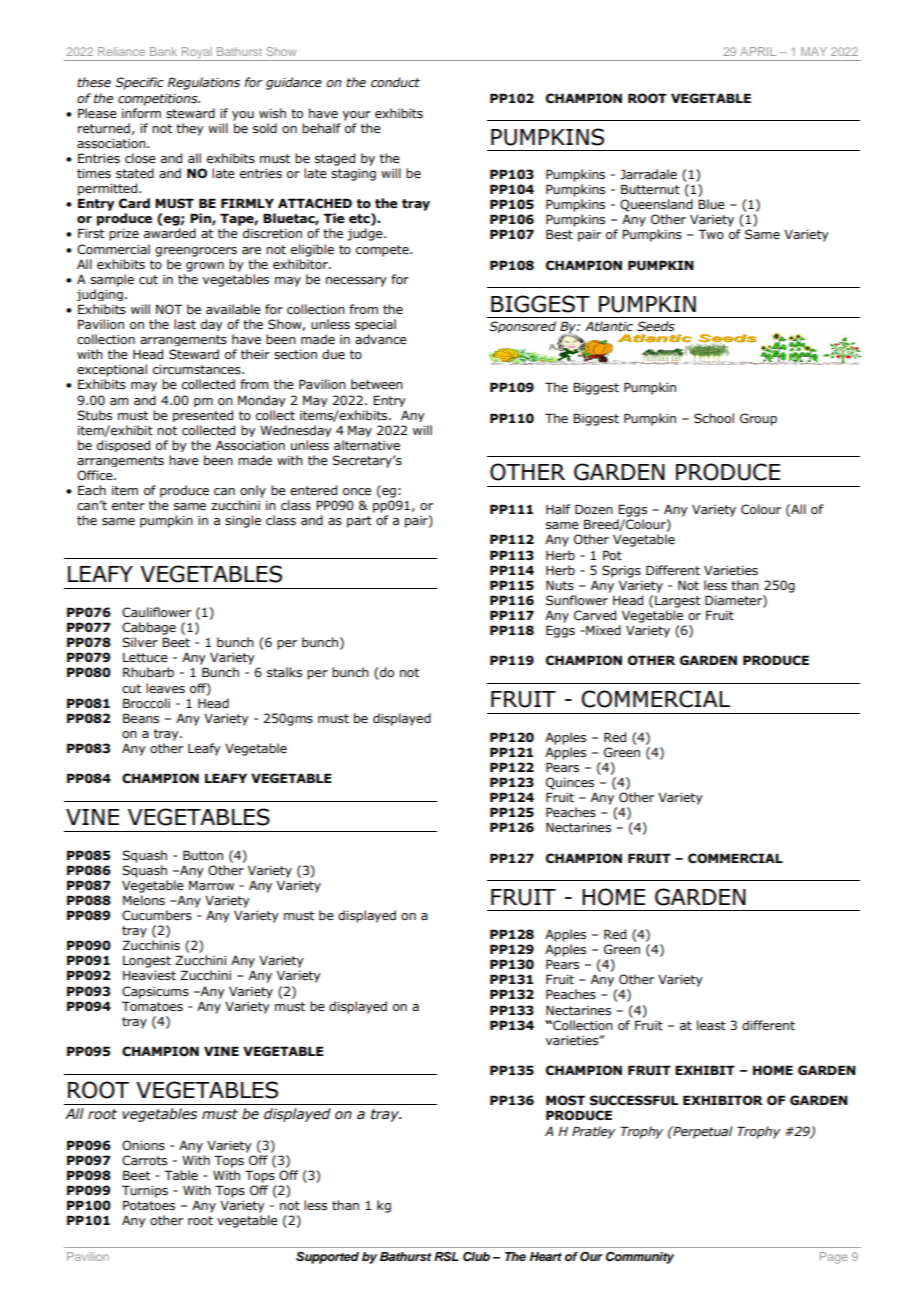 Image resolution: width=924 pixels, height=1308 pixels. What do you see at coordinates (395, 82) in the document?
I see `conduct` at bounding box center [395, 82].
